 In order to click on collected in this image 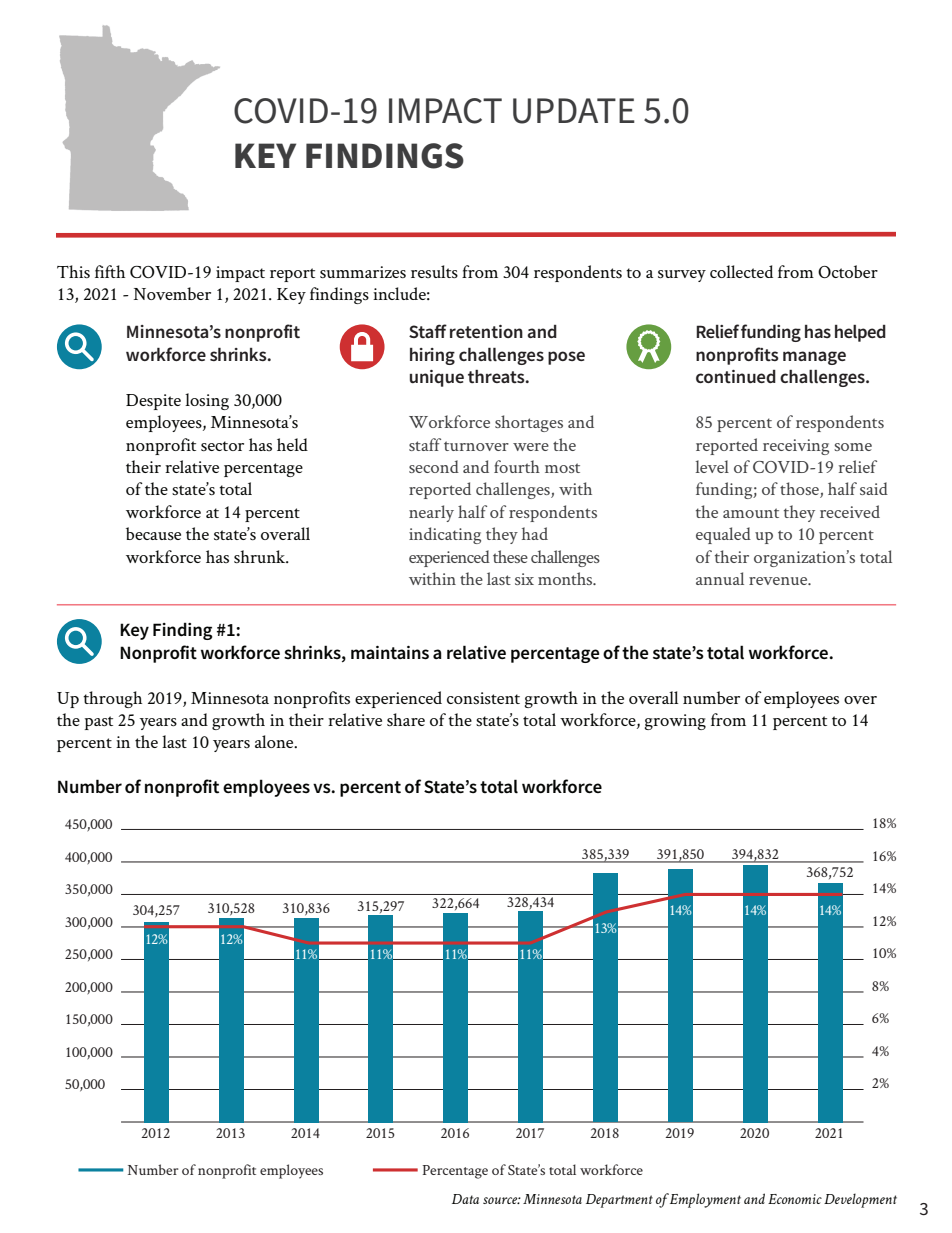, I will do `click(741, 271)`.
